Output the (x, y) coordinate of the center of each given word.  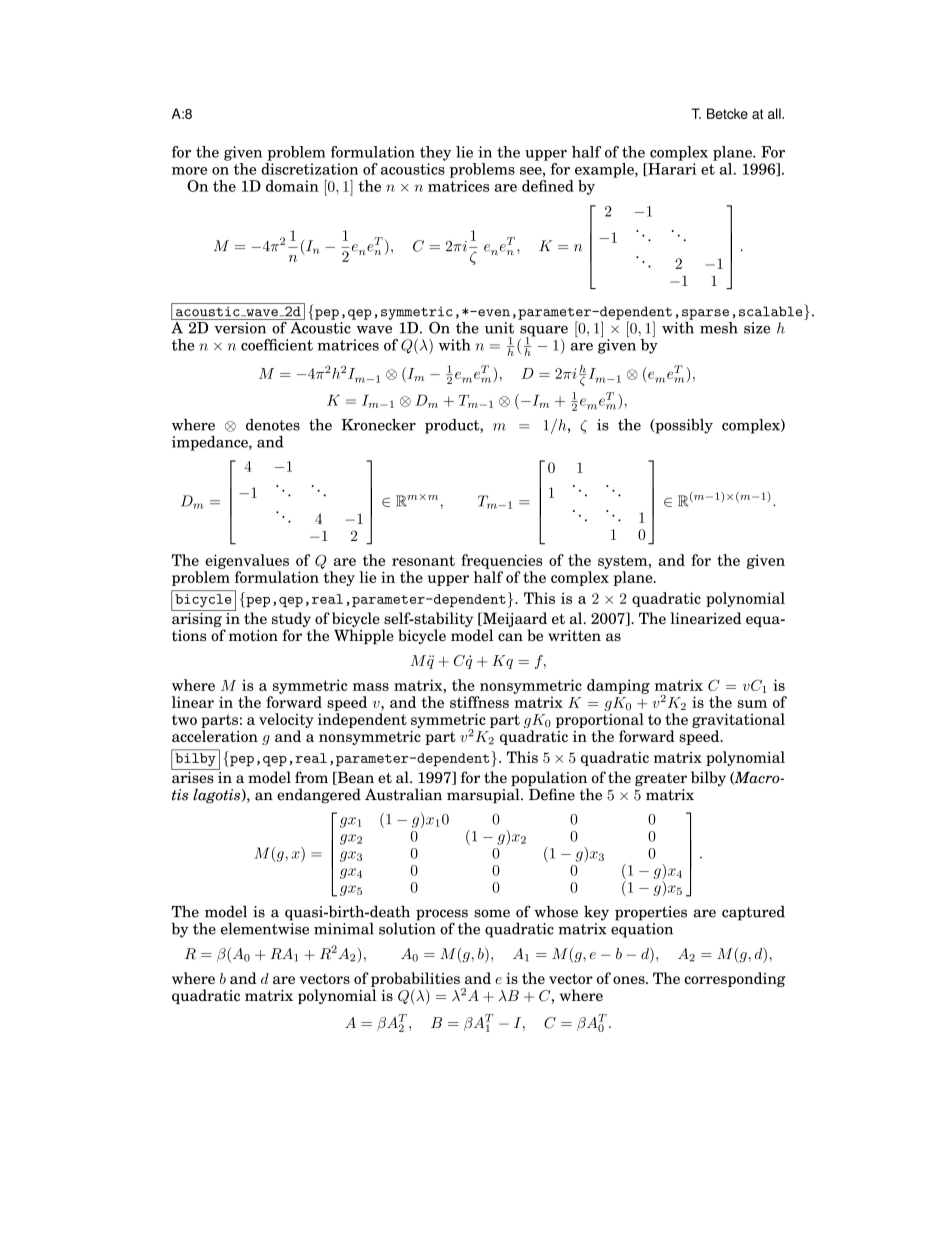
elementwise (265, 927)
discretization (309, 169)
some (492, 913)
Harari (671, 169)
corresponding (734, 979)
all (775, 113)
